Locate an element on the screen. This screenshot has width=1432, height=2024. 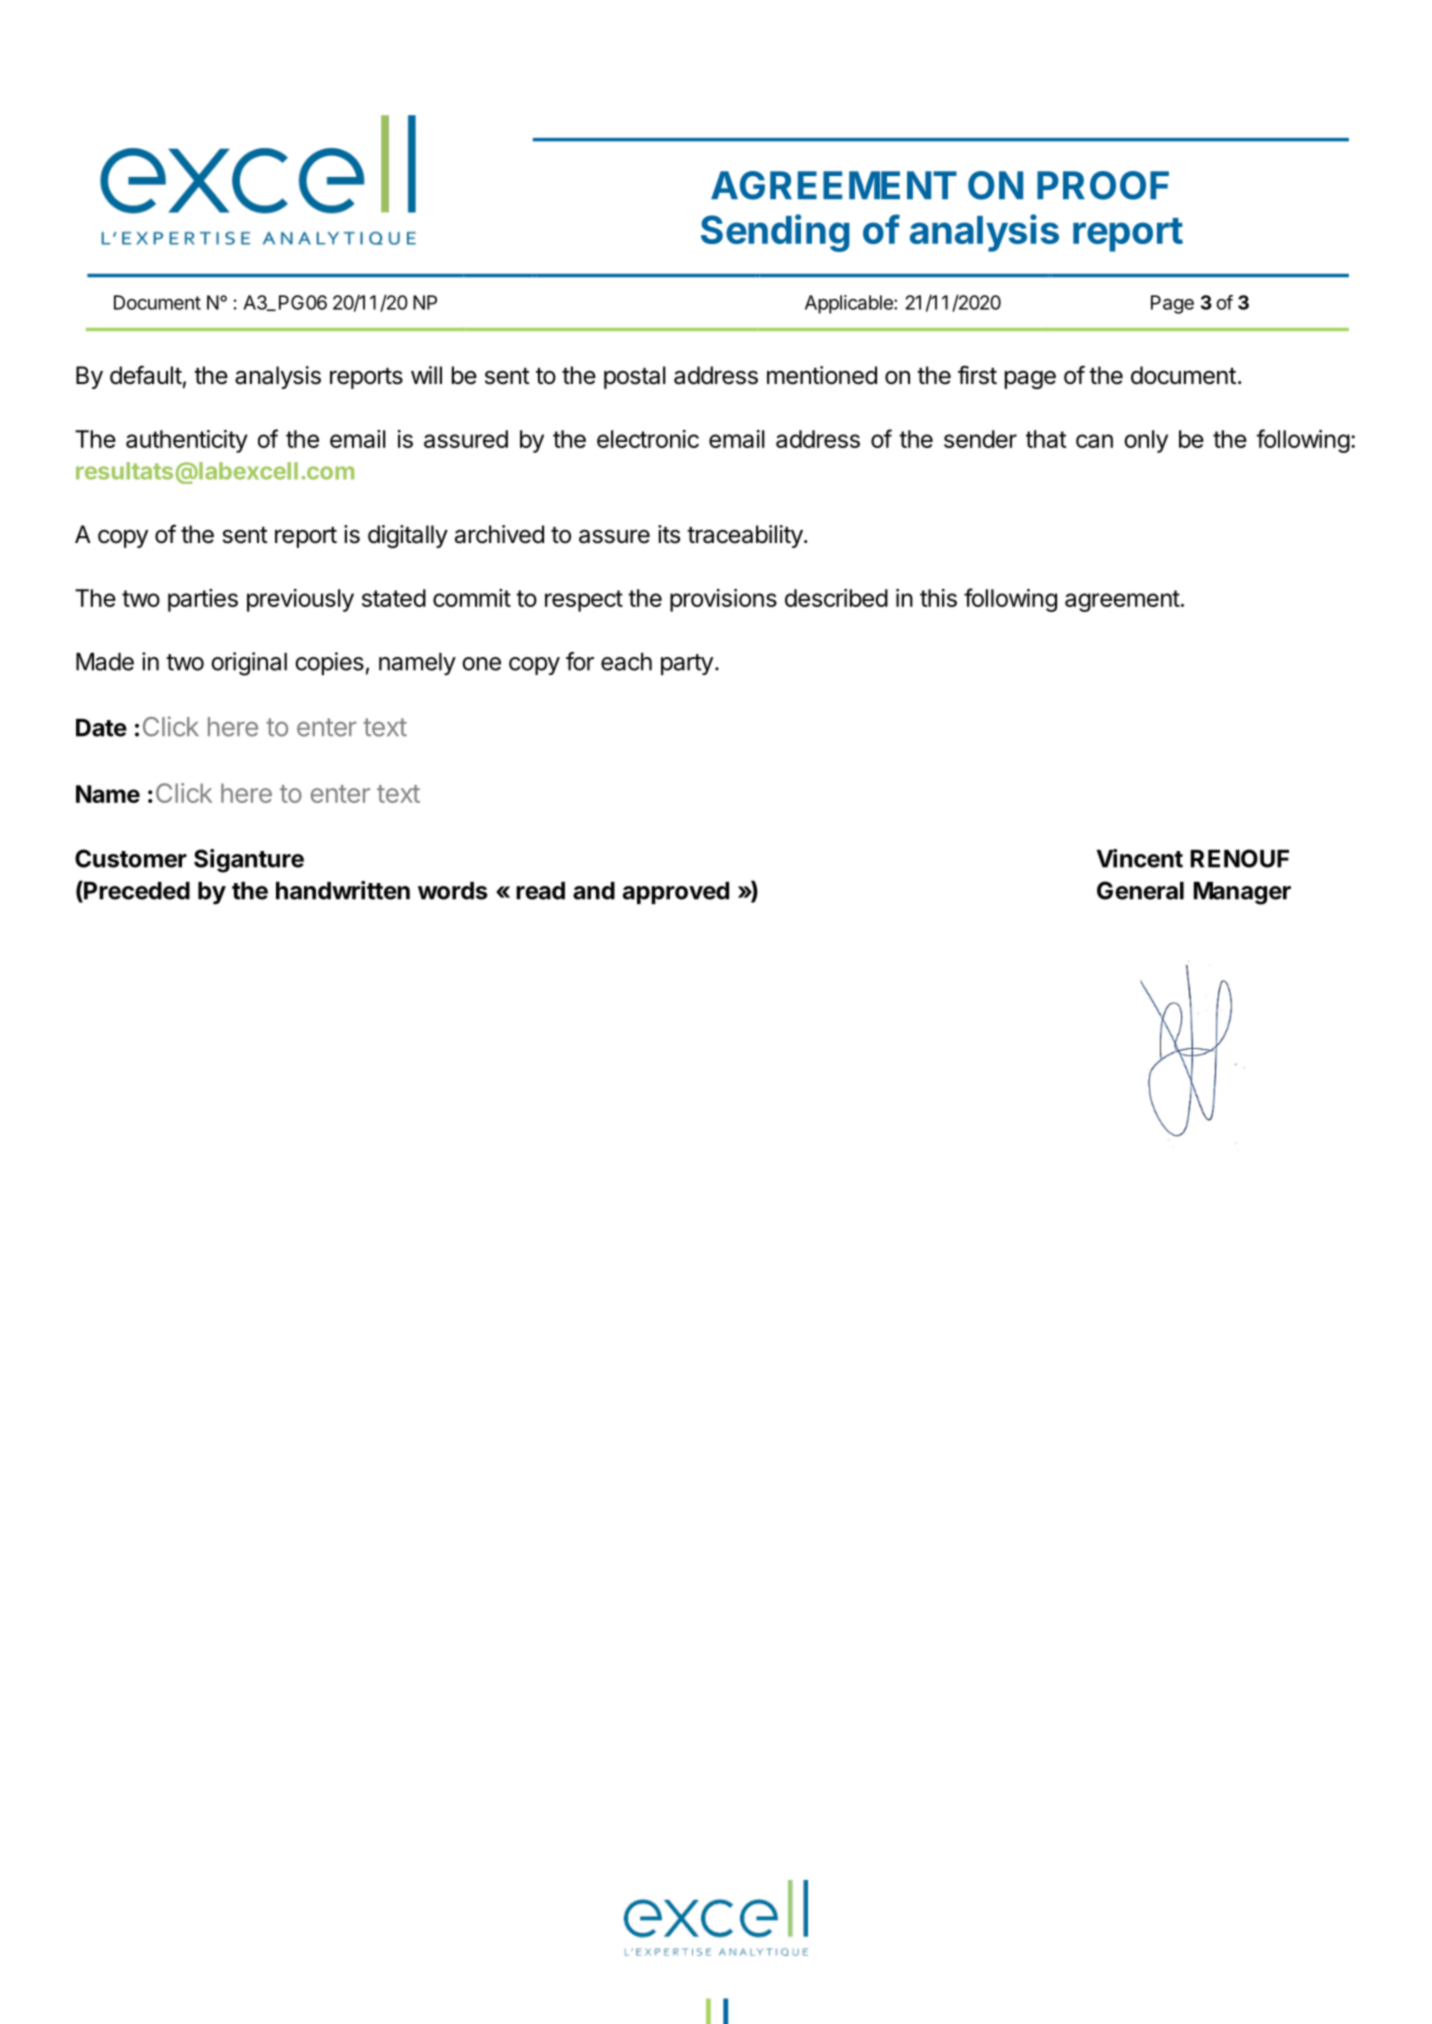
party is located at coordinates (687, 664).
